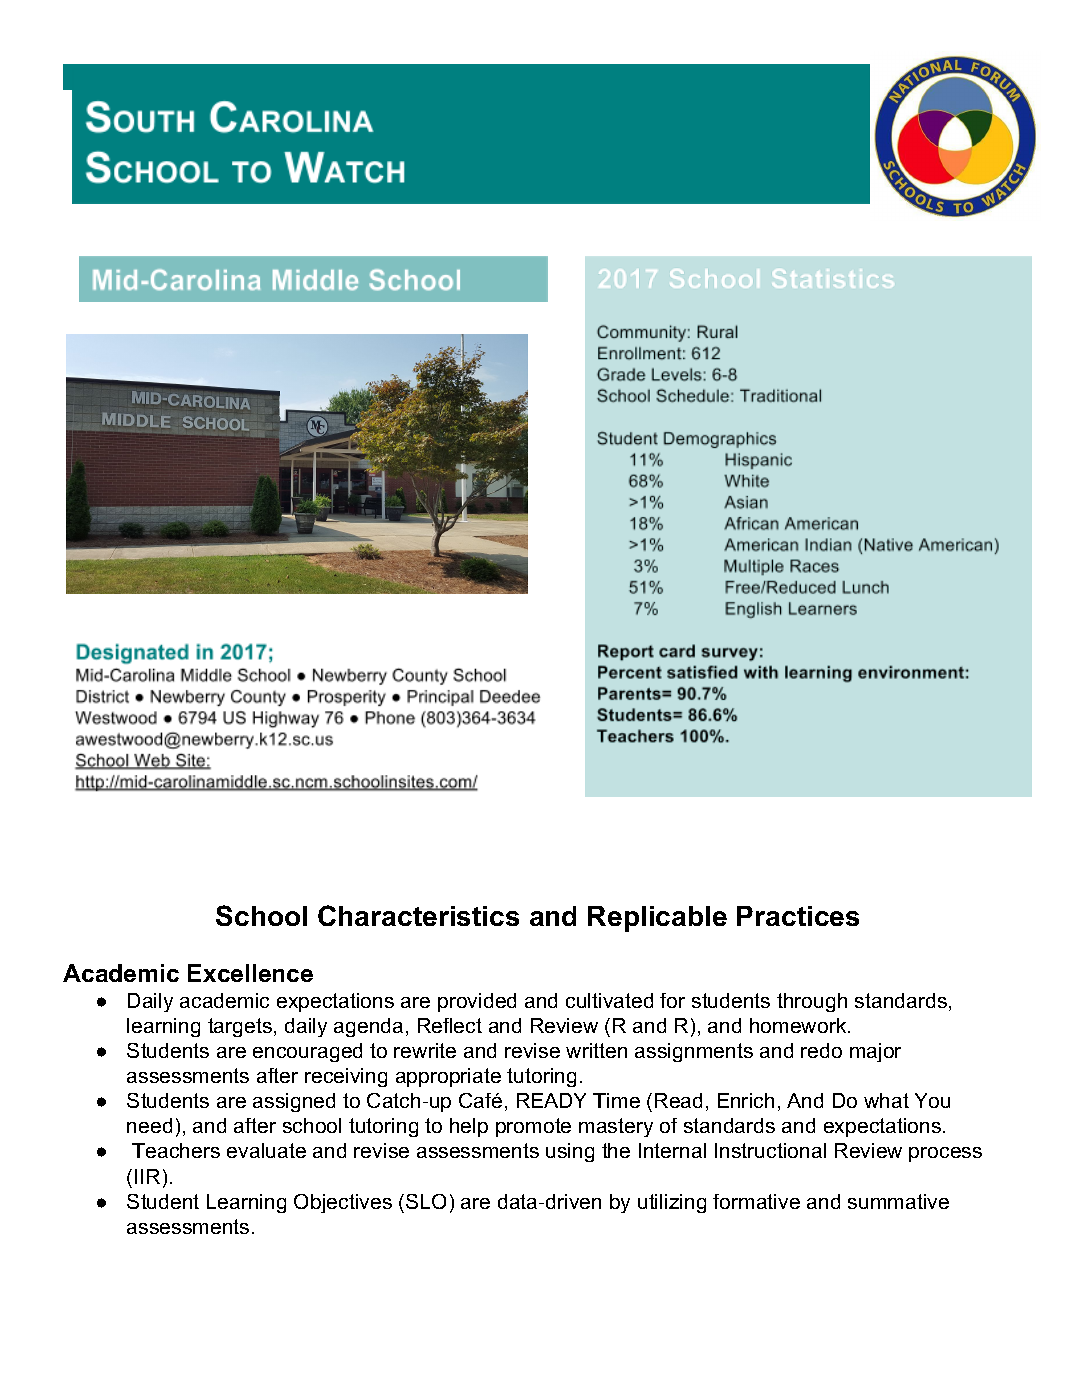 This page has height=1397, width=1079. I want to click on through, so click(812, 1002).
